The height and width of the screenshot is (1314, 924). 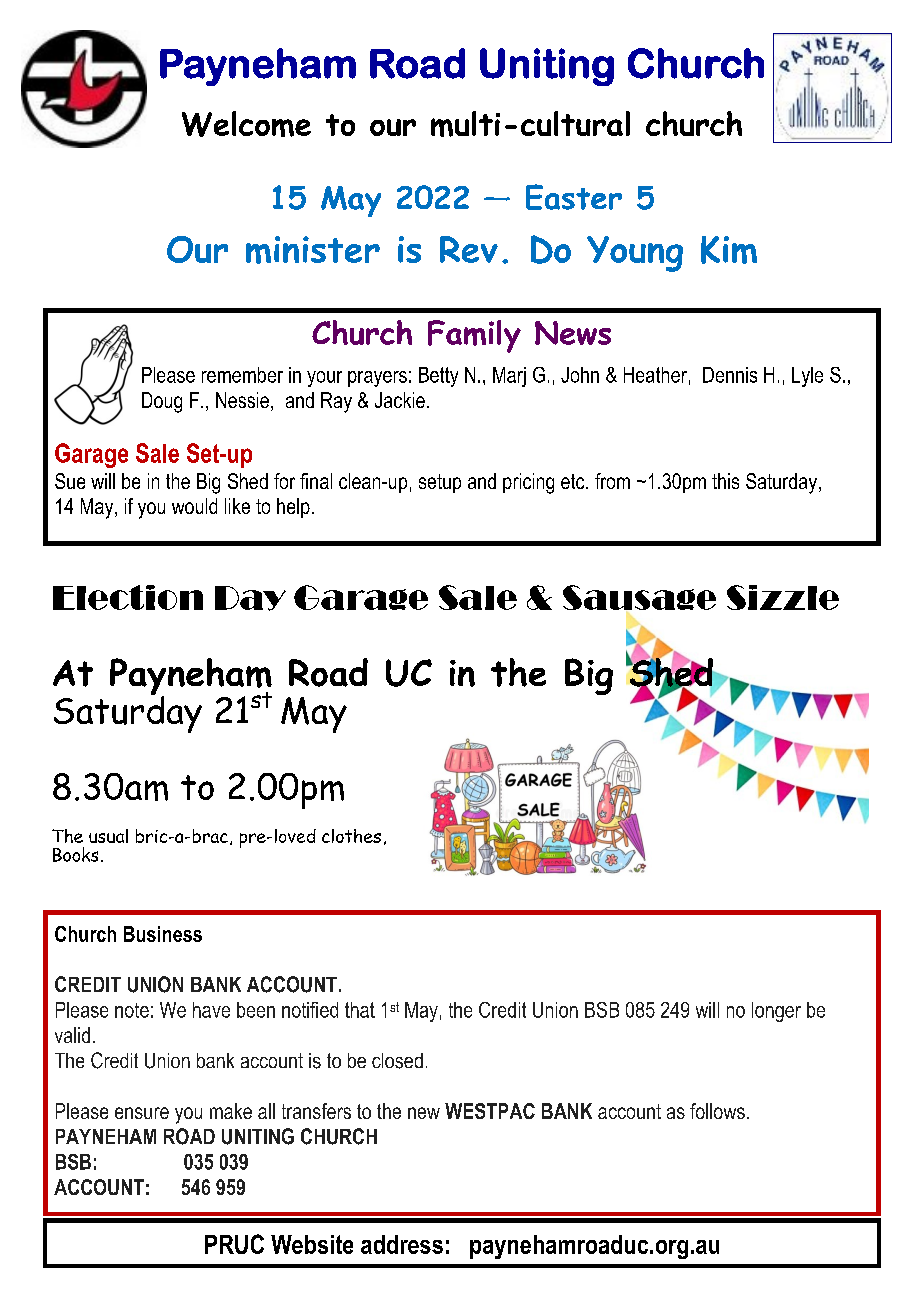 I want to click on follows, so click(x=717, y=1111).
